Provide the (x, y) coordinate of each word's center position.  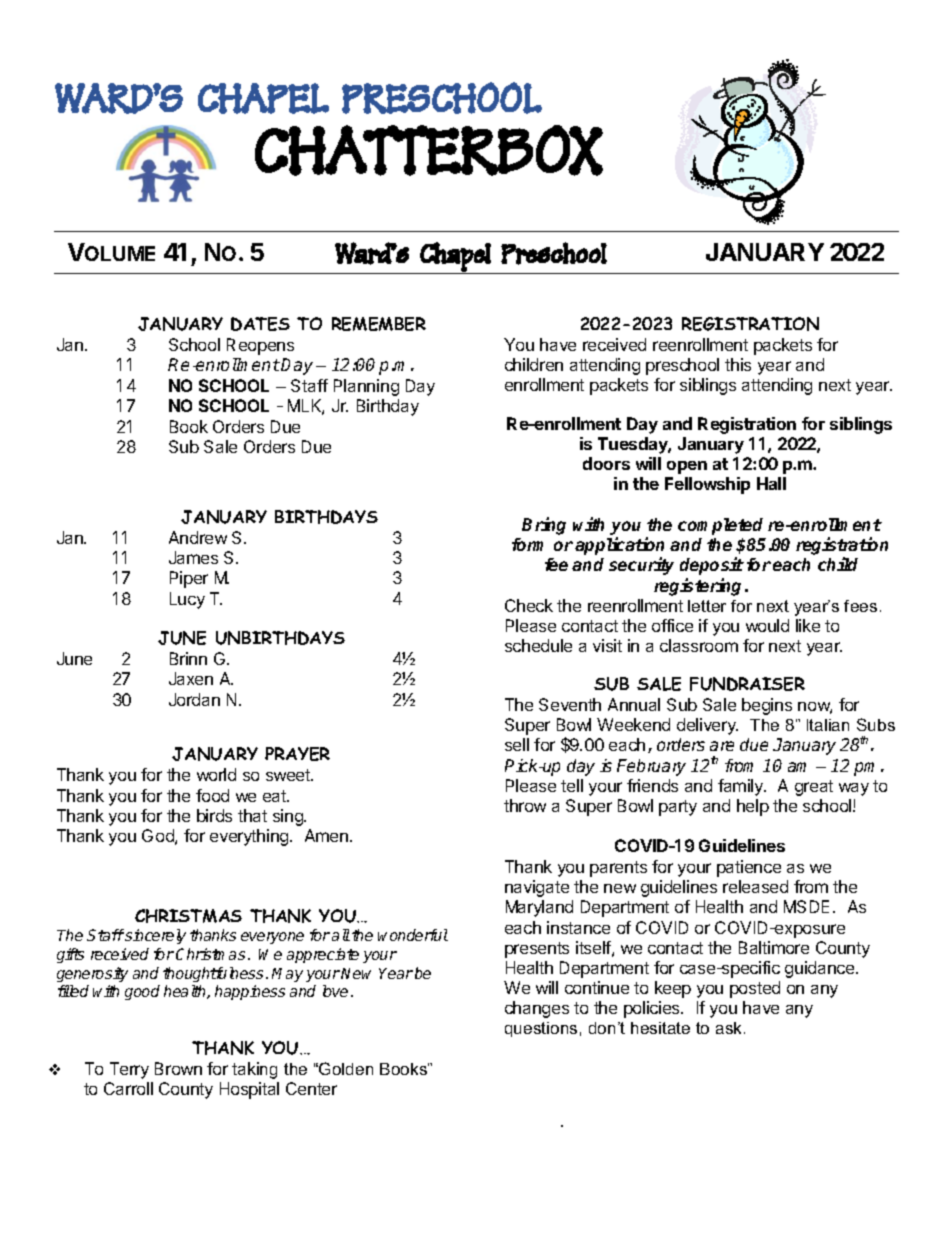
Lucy (187, 600)
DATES (260, 324)
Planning (366, 387)
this (738, 364)
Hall (771, 483)
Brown (178, 1068)
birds (214, 815)
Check (529, 605)
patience (749, 868)
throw (525, 805)
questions (541, 1029)
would (767, 625)
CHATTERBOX (429, 150)
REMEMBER (379, 324)
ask (730, 1028)
